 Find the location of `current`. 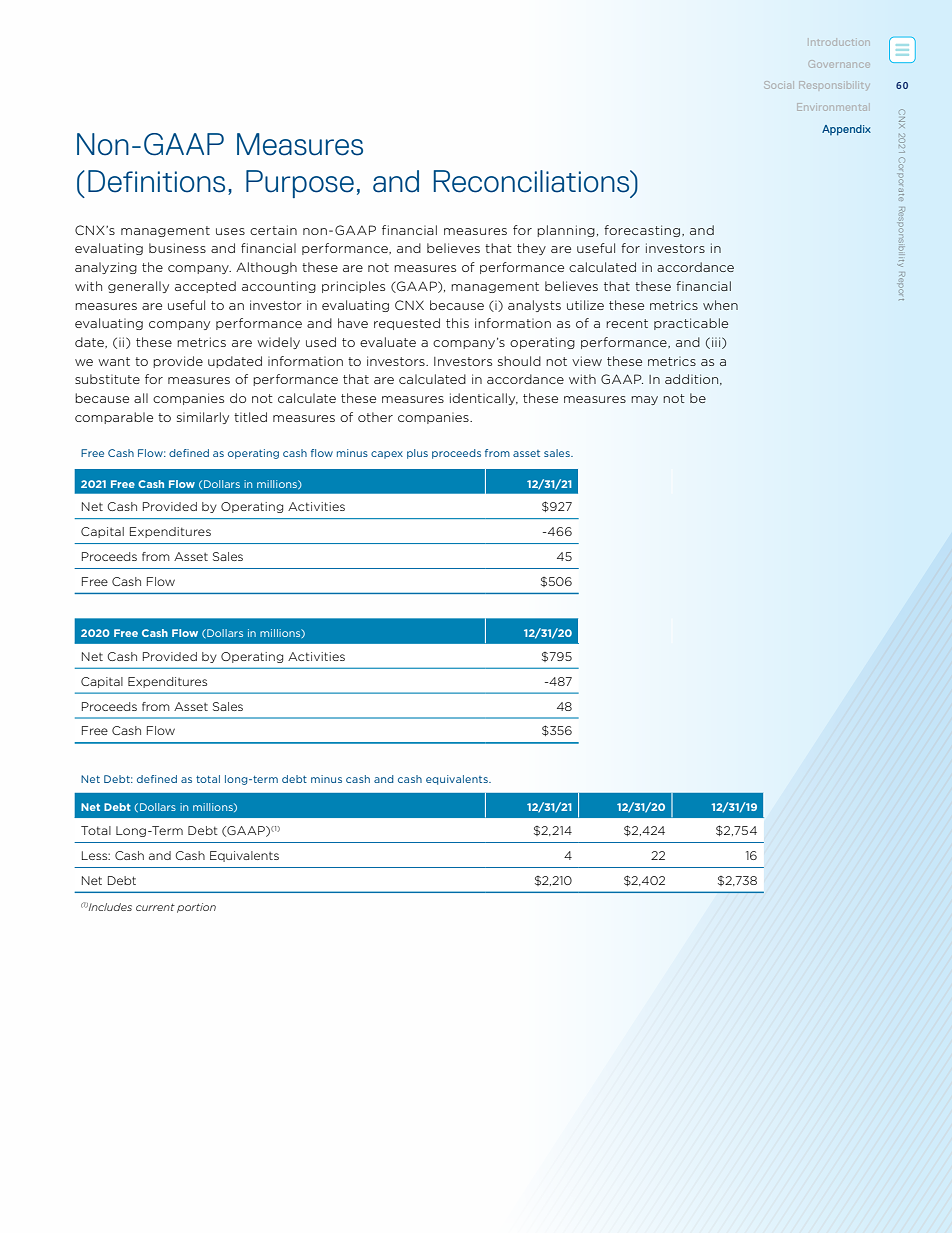

current is located at coordinates (155, 907).
